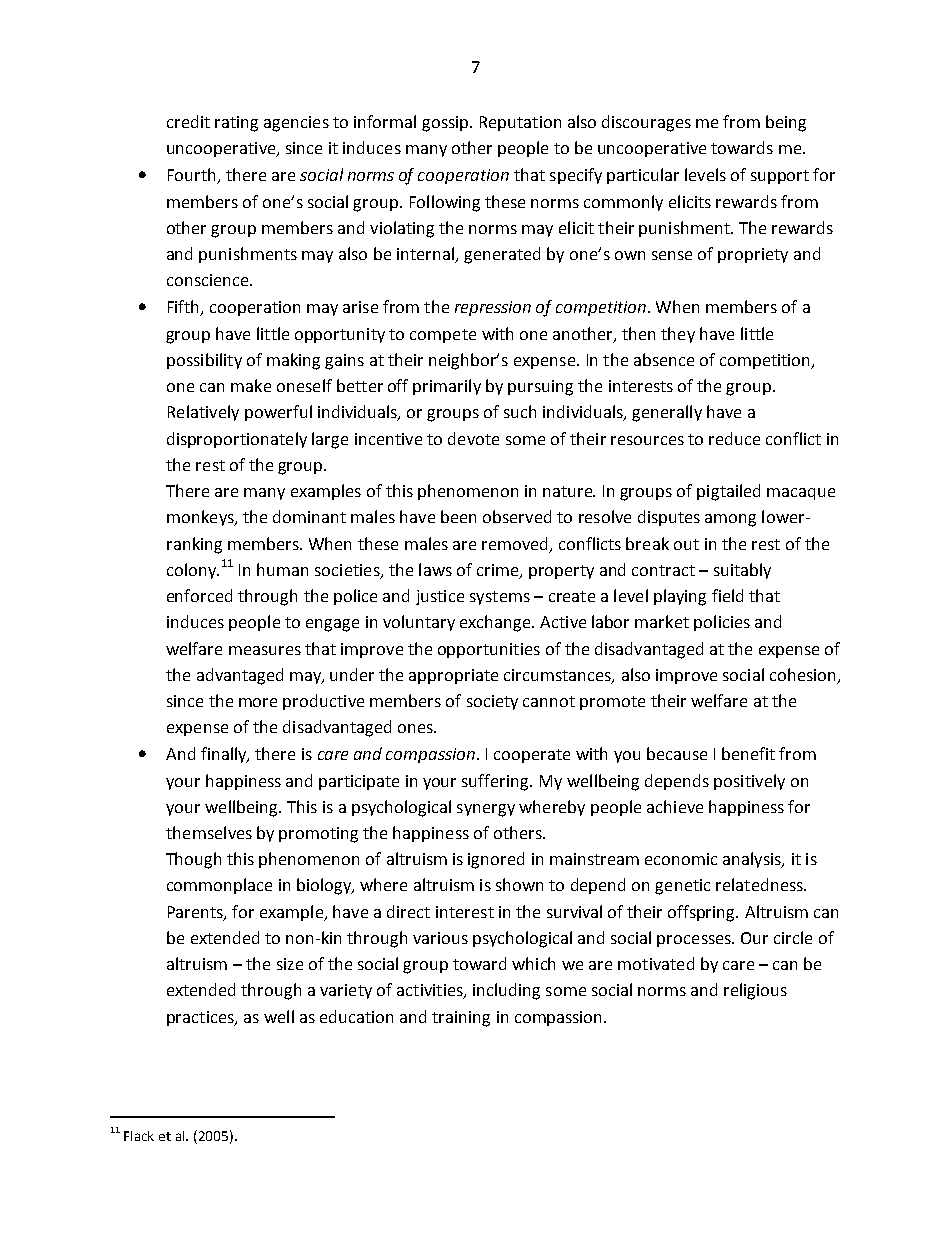  I want to click on devote, so click(473, 438).
